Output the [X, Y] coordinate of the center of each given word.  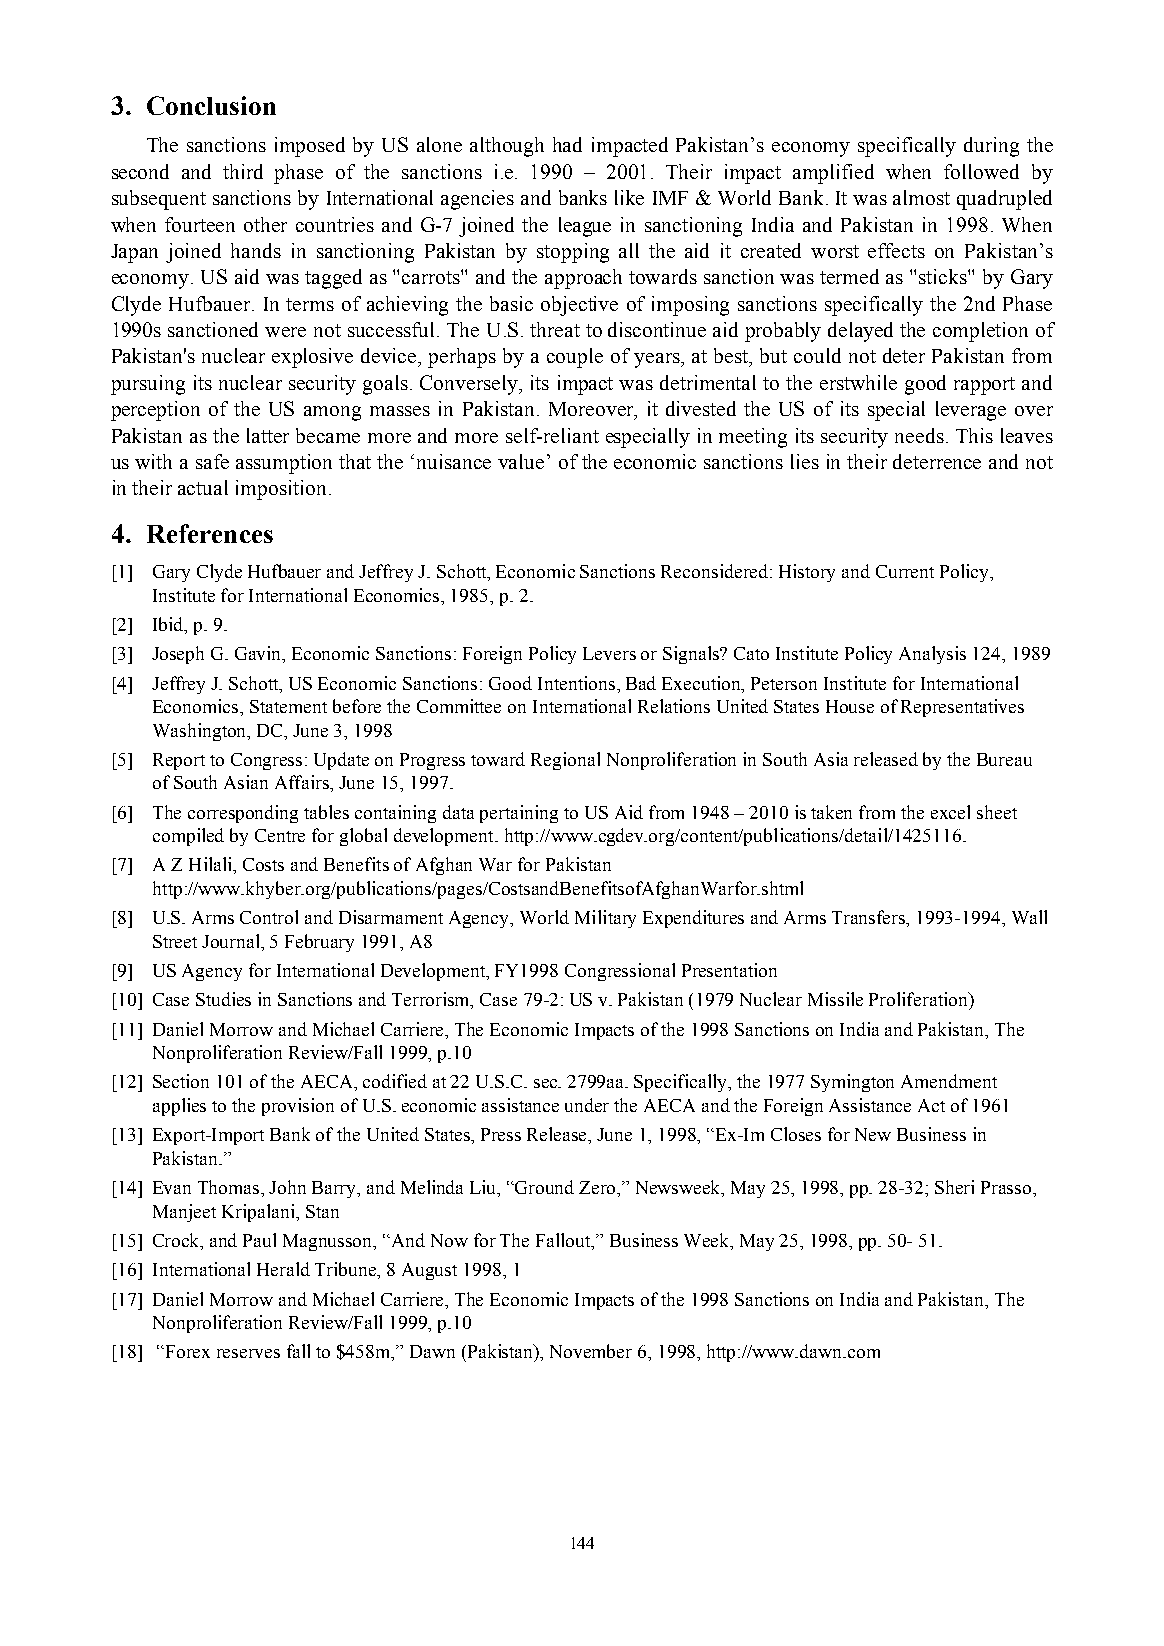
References [210, 533]
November [591, 1351]
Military [605, 919]
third [243, 171]
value [521, 461]
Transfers [870, 918]
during [991, 147]
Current [905, 571]
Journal [232, 941]
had [567, 144]
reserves [248, 1353]
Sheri [954, 1187]
